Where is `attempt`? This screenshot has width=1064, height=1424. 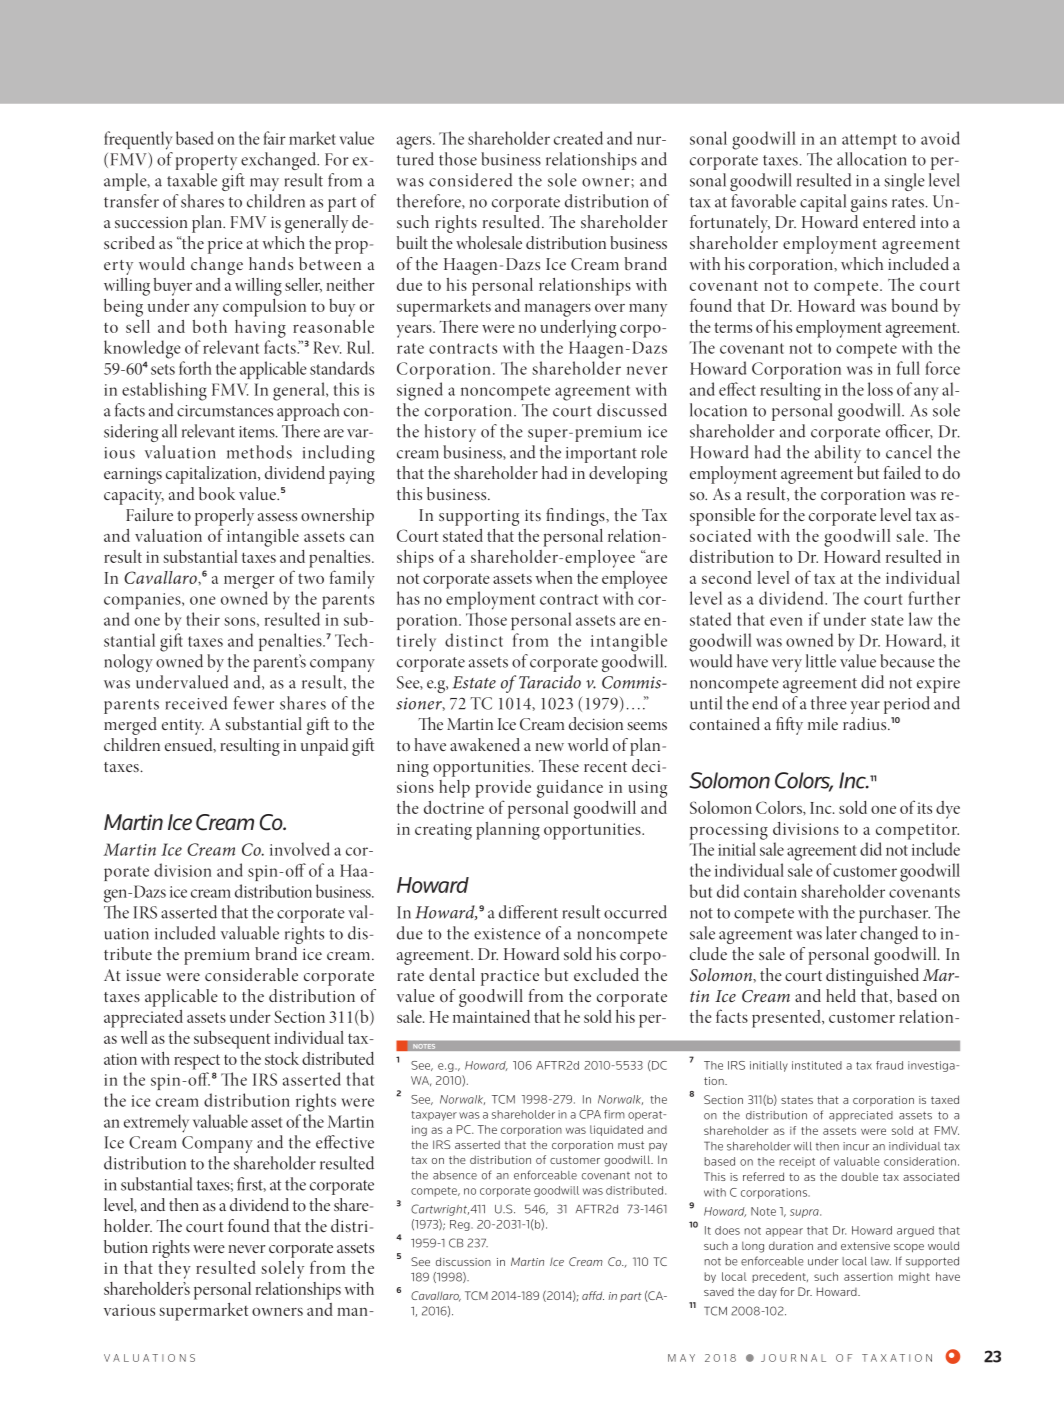 attempt is located at coordinates (869, 141).
